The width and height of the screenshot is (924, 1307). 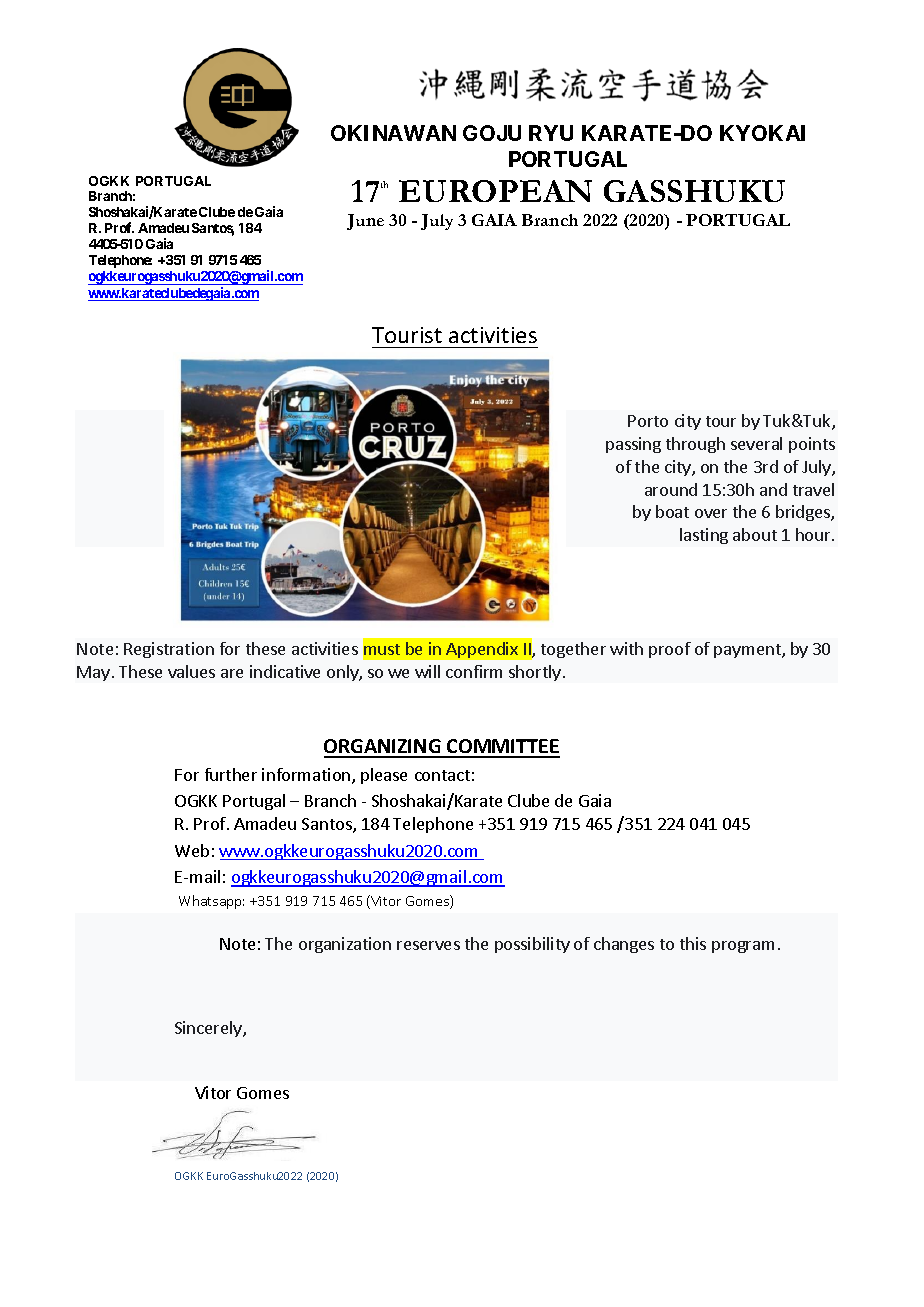 What do you see at coordinates (209, 1029) in the screenshot?
I see `Sincerely` at bounding box center [209, 1029].
